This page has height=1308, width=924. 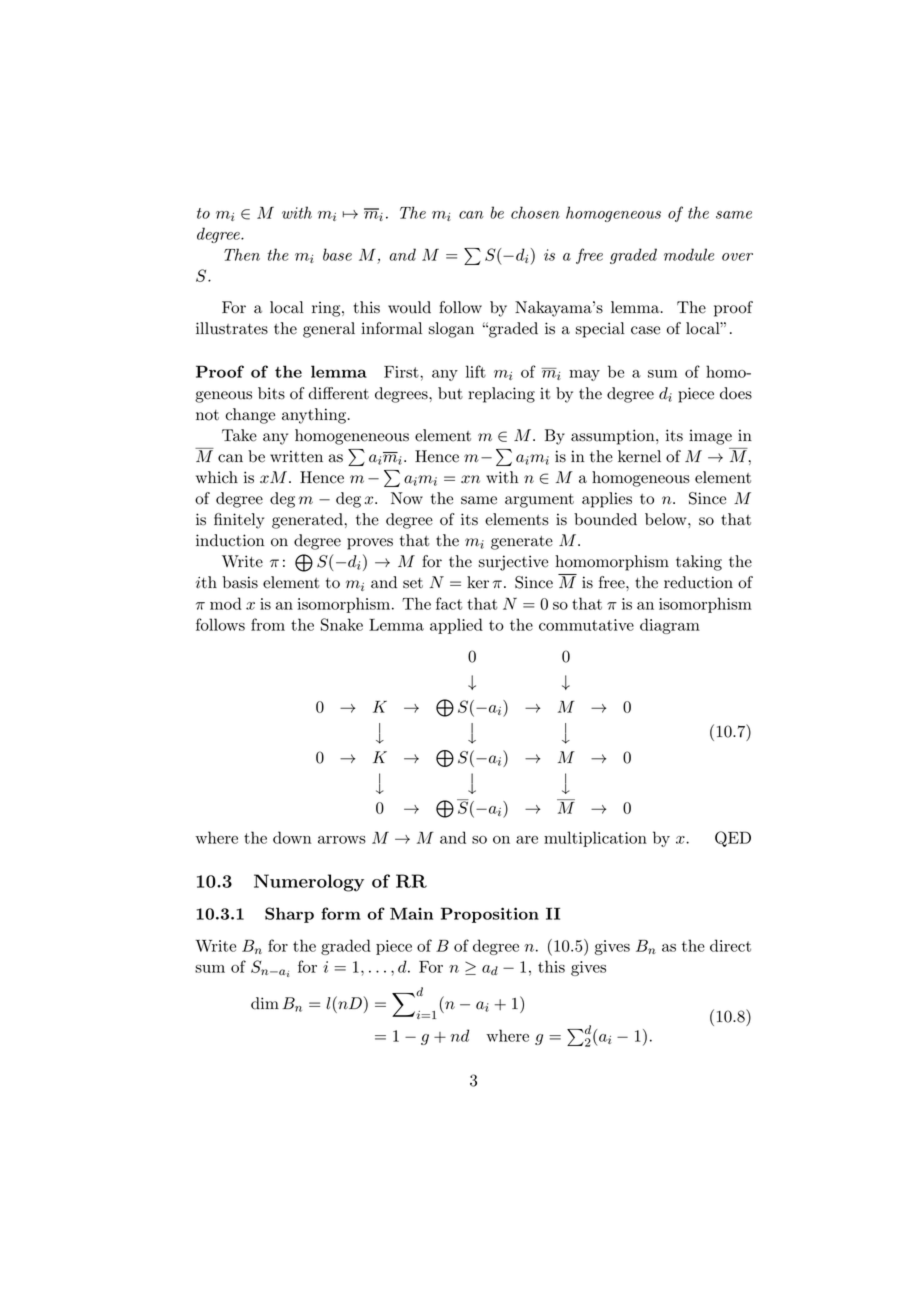 I want to click on below, so click(x=667, y=519).
